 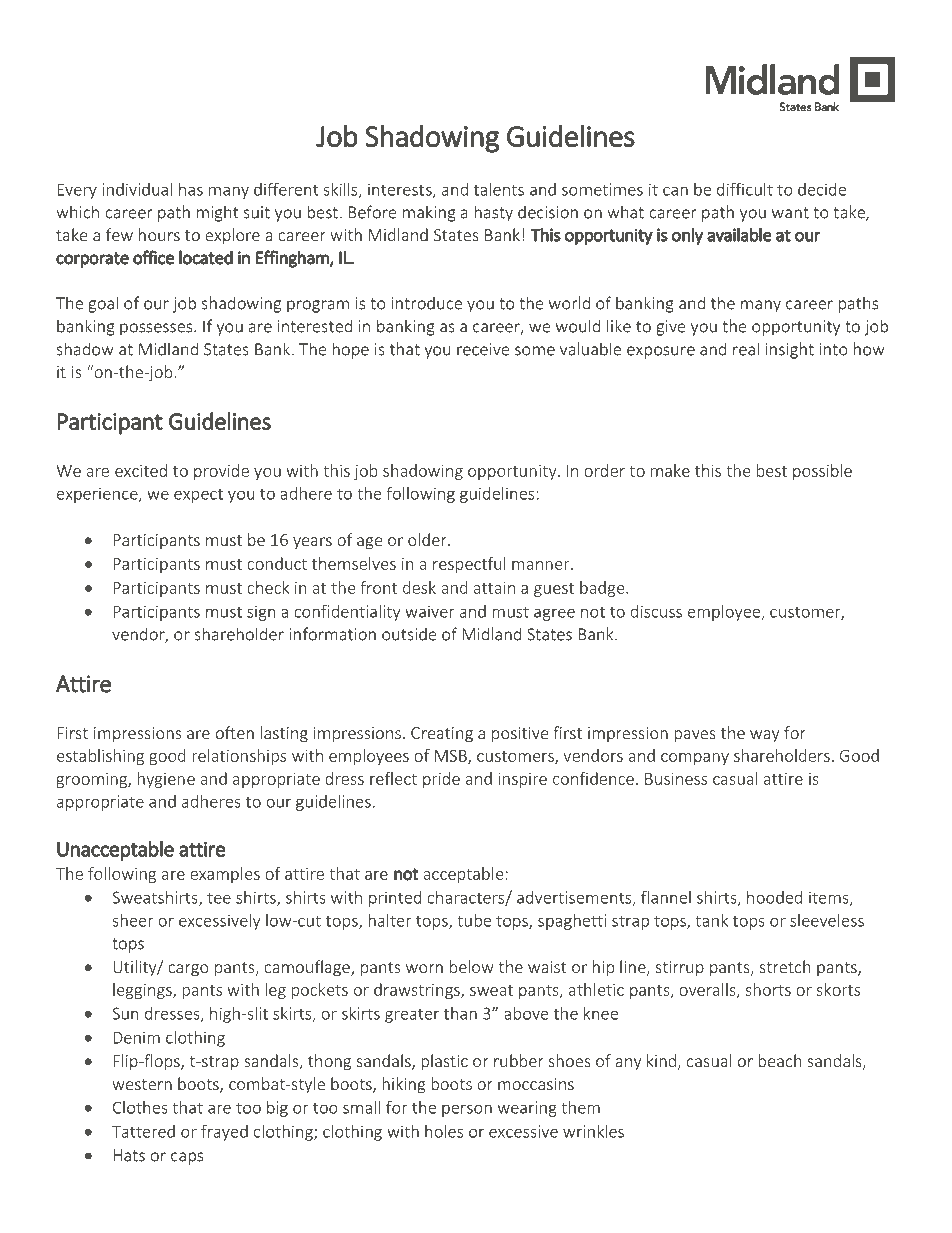 What do you see at coordinates (764, 736) in the screenshot?
I see `way` at bounding box center [764, 736].
